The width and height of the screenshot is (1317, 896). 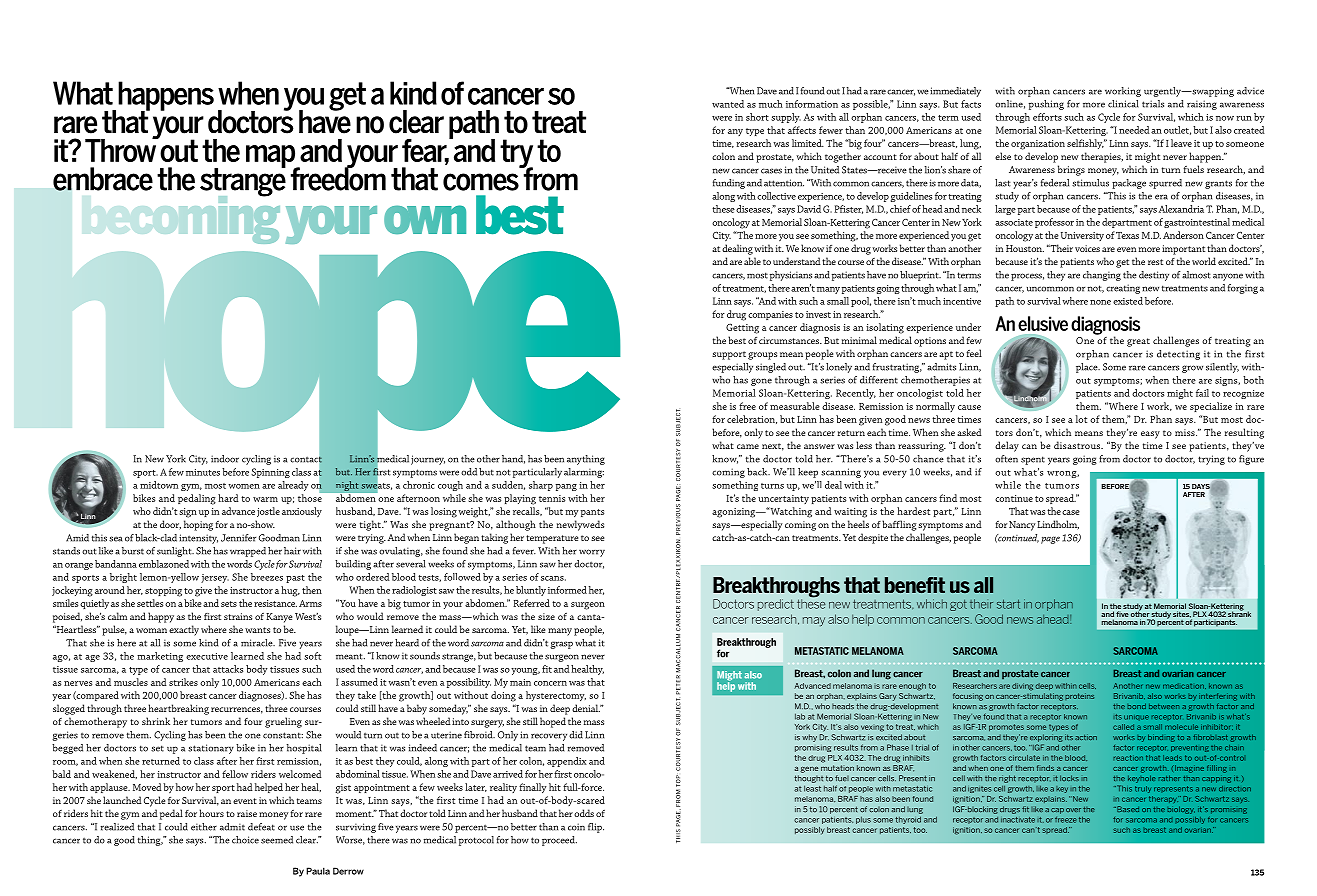 I want to click on grasp, so click(x=561, y=645).
